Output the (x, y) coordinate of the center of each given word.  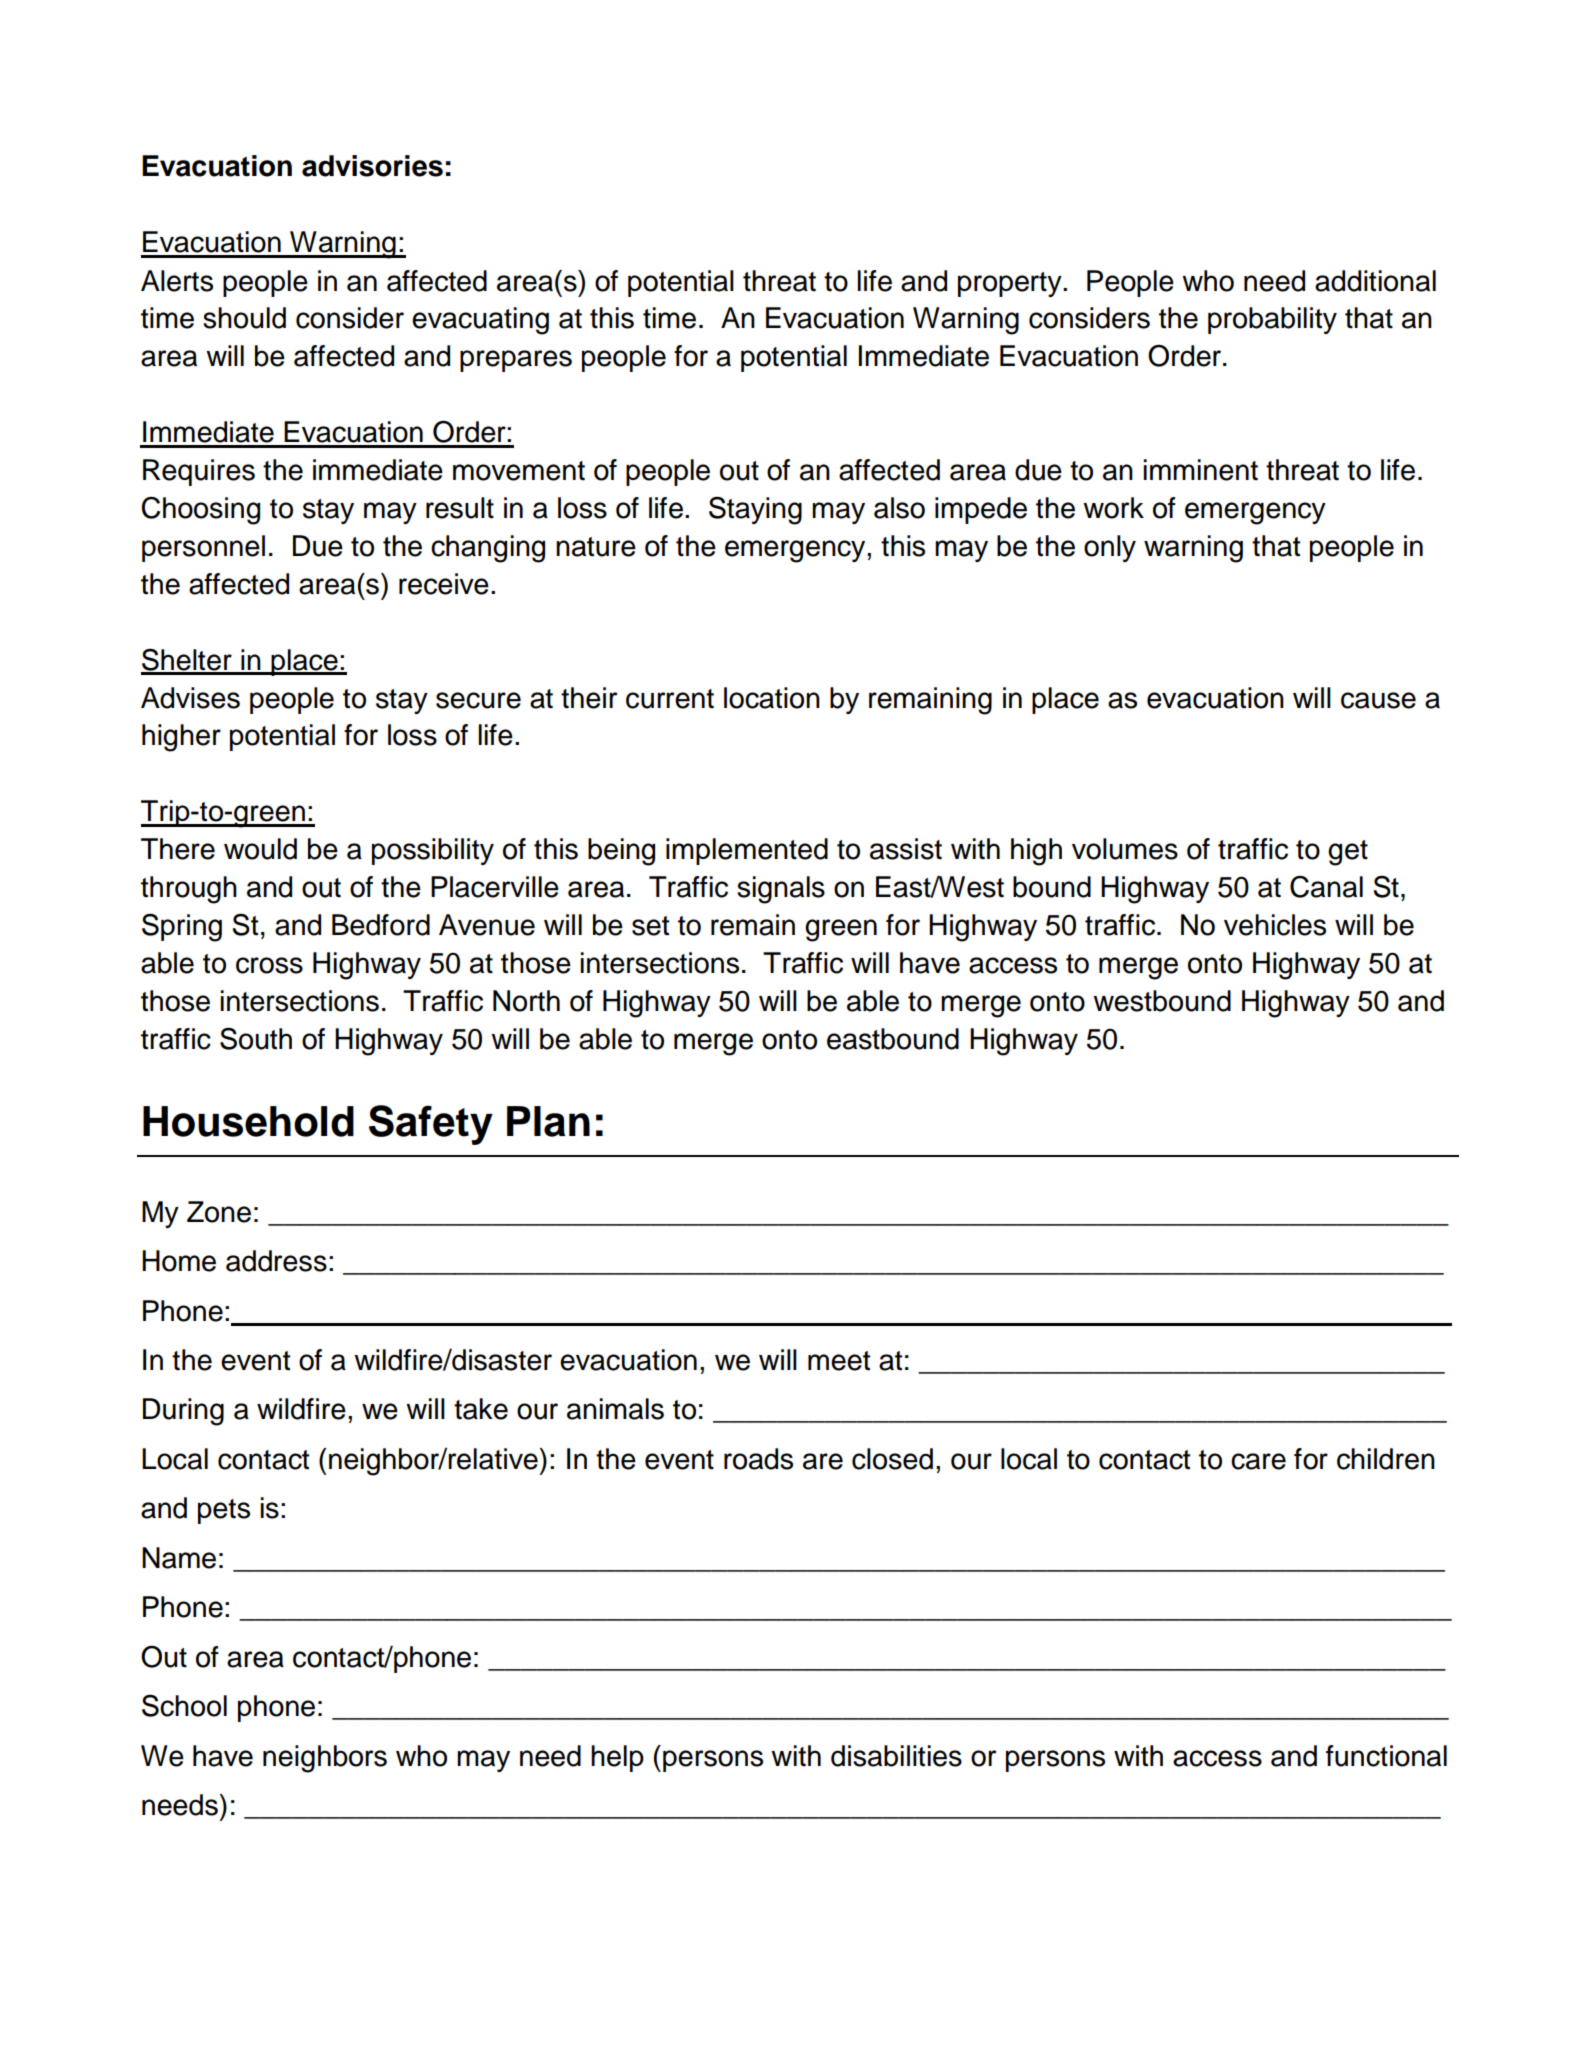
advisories (372, 166)
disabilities (896, 1756)
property (1011, 284)
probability (1272, 320)
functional (1386, 1756)
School (184, 1705)
